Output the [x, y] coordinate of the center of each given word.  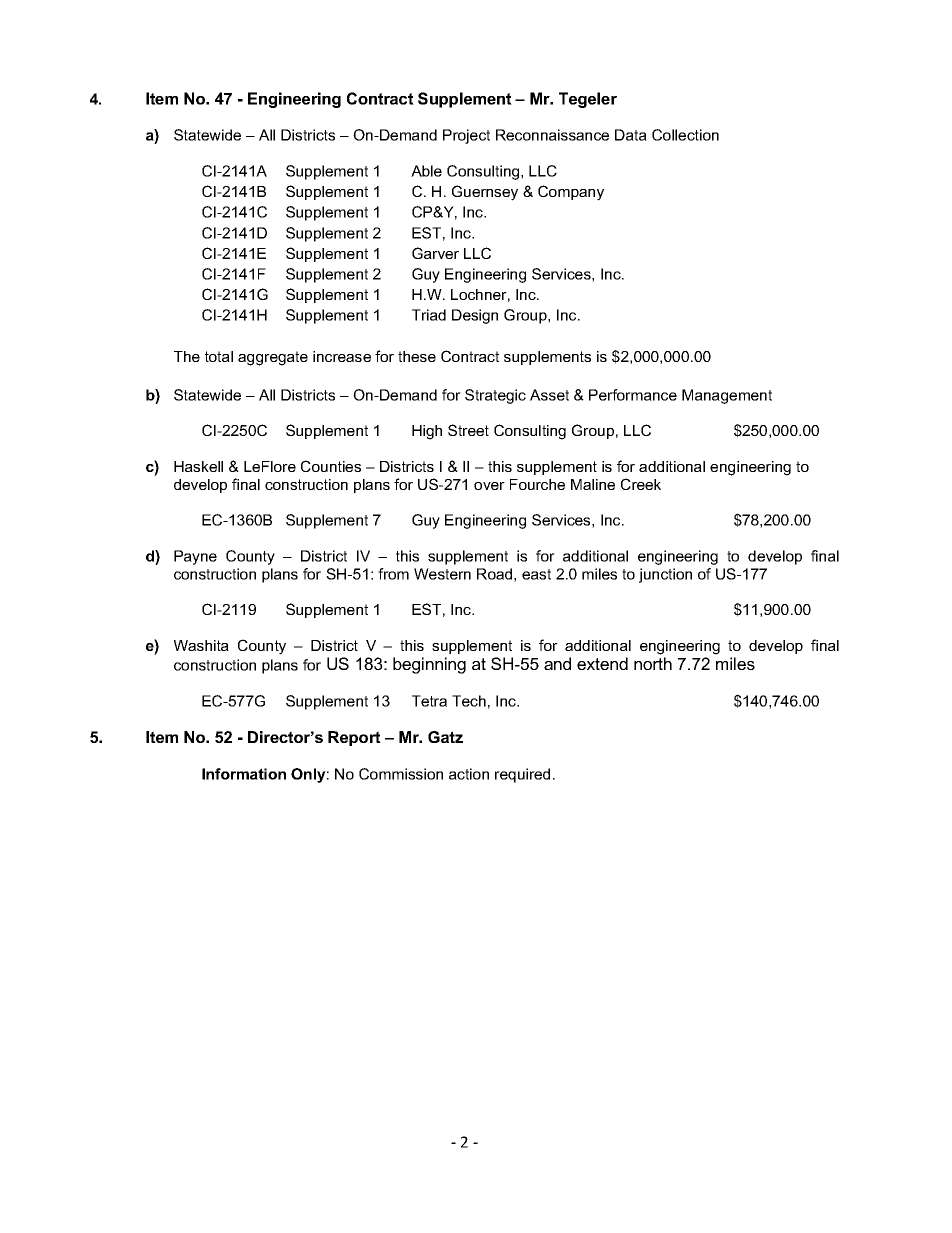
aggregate [273, 358]
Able [426, 171]
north [653, 663]
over [489, 486]
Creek [641, 484]
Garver [435, 253]
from [393, 574]
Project [466, 136]
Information [244, 774]
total [219, 356]
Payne [195, 557]
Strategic [495, 396]
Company [571, 193]
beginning [429, 665]
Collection [685, 135]
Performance [633, 395]
